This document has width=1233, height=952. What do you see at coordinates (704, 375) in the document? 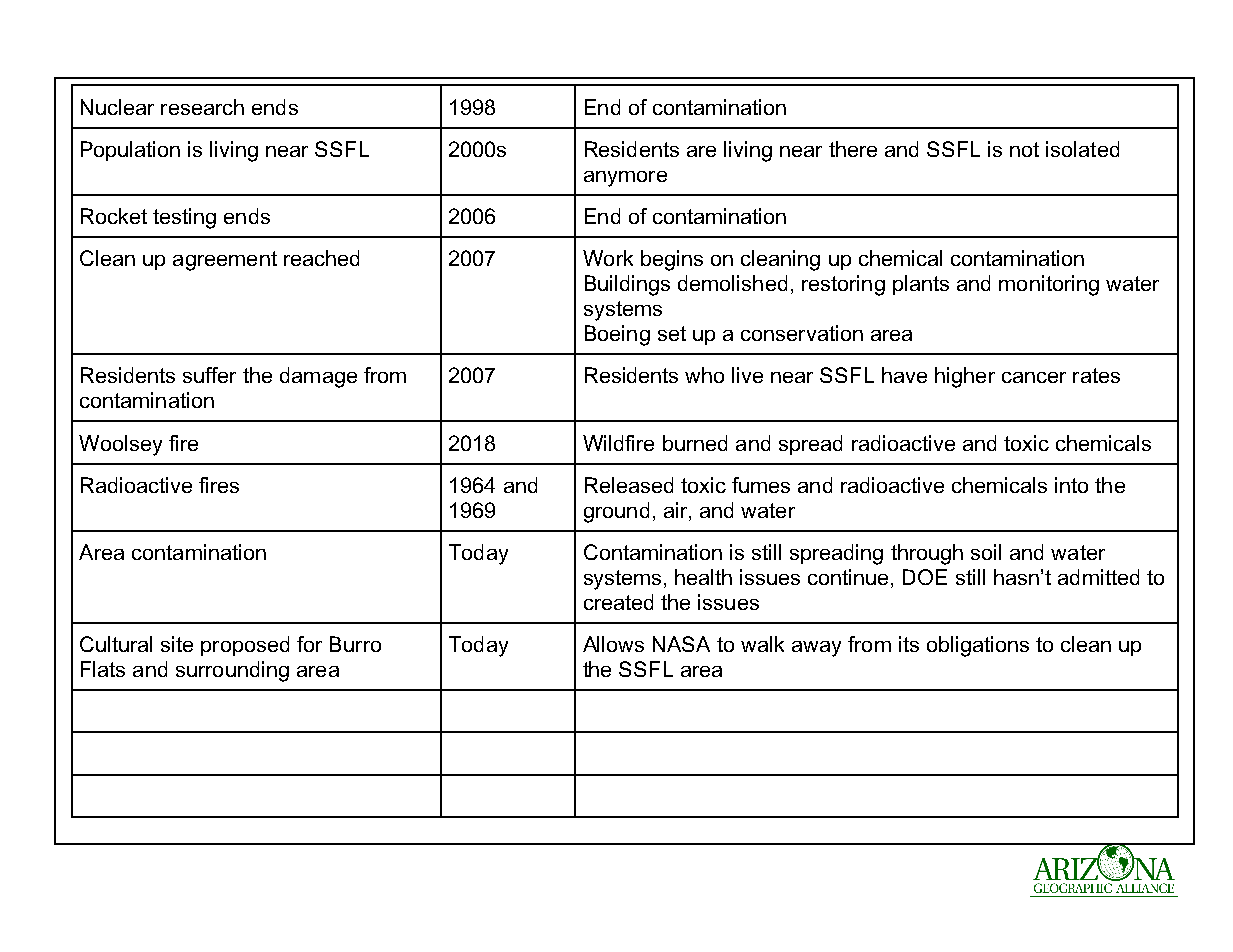
I see `who` at bounding box center [704, 375].
